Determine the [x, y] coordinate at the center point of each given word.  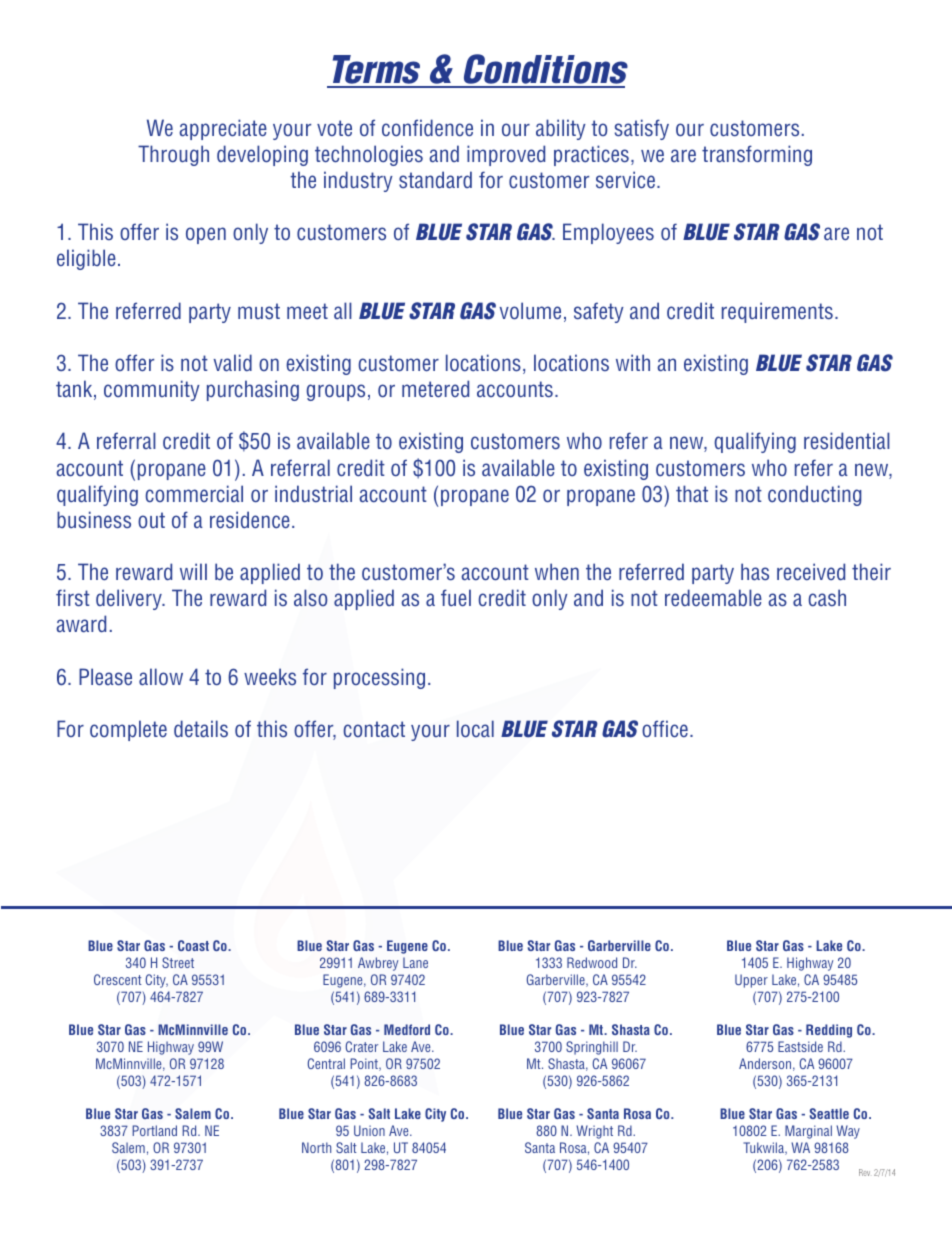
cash [827, 598]
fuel [456, 598]
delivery [130, 599]
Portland [154, 1130]
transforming [757, 155]
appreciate [223, 129]
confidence [427, 128]
